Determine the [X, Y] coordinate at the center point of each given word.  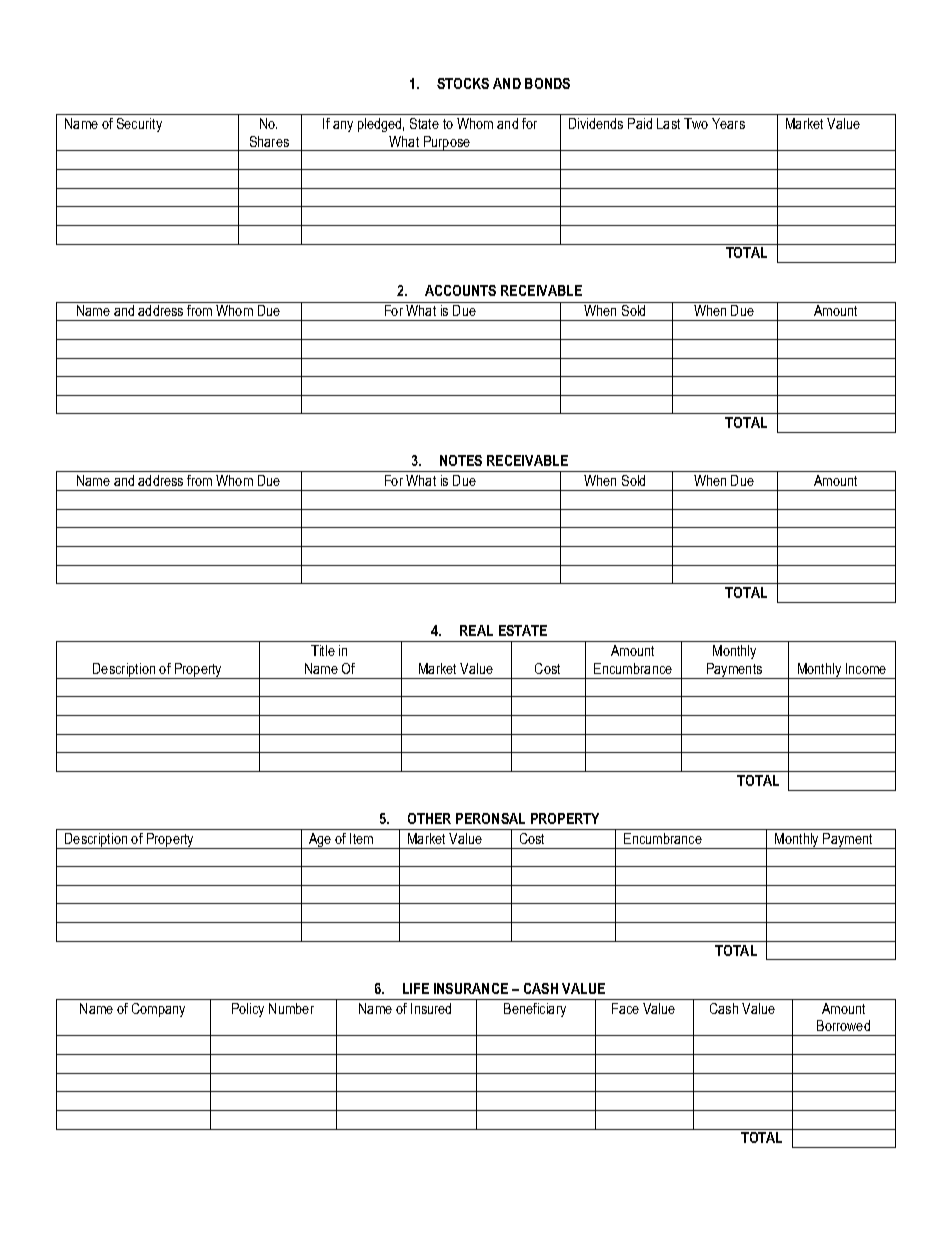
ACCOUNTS [460, 290]
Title [323, 650]
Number [291, 1008]
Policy [248, 1010]
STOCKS [463, 83]
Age [320, 841]
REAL [476, 630]
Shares [269, 141]
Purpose [447, 143]
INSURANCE [471, 988]
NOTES [461, 460]
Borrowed [843, 1025]
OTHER [429, 818]
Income [866, 668]
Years [728, 123]
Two [696, 123]
